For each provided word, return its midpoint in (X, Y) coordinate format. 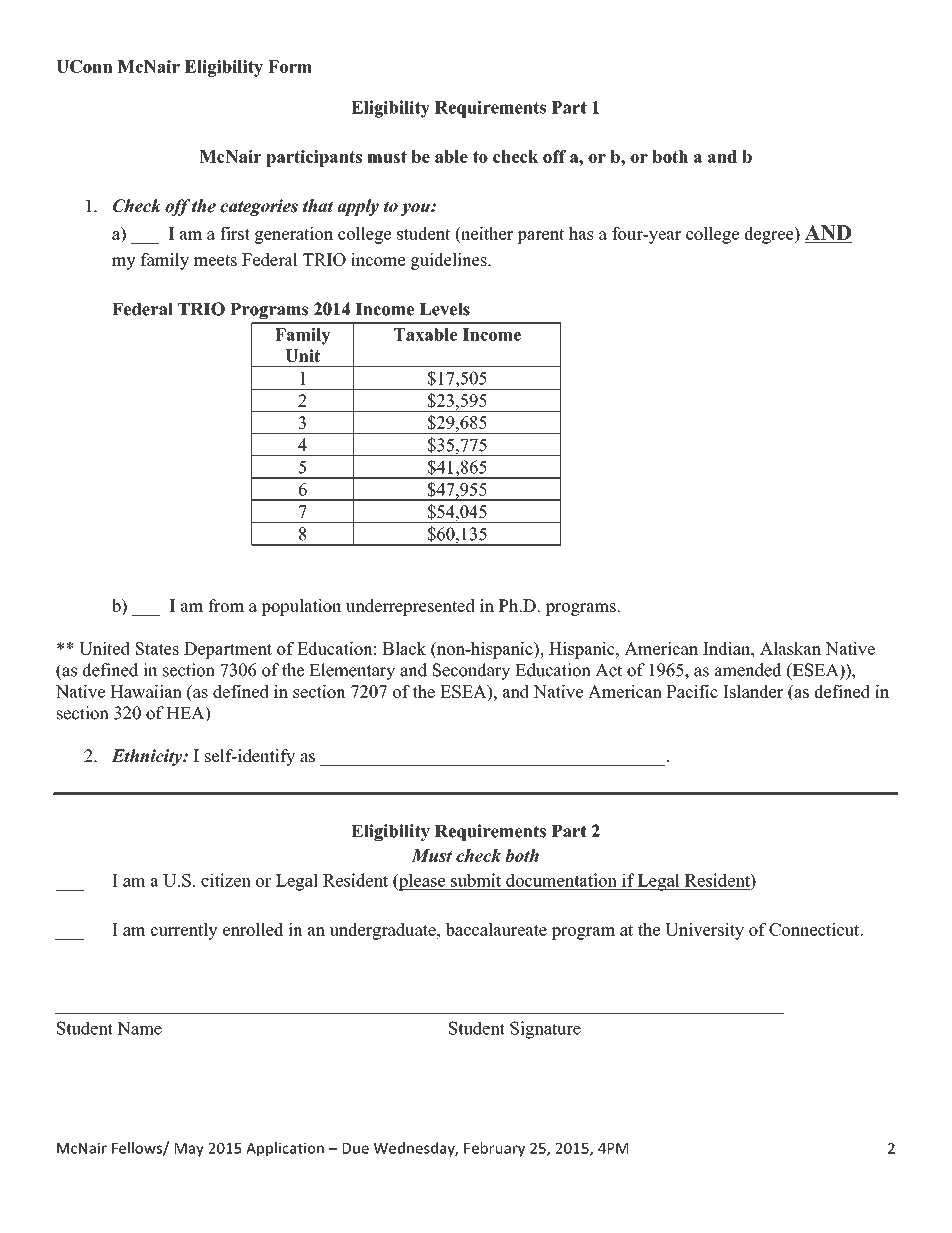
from (226, 605)
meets (215, 260)
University (704, 931)
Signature (545, 1030)
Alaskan (790, 648)
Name (139, 1028)
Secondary (471, 671)
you (416, 209)
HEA (187, 714)
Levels (445, 309)
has (581, 233)
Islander (753, 691)
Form (290, 66)
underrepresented (410, 607)
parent (541, 236)
